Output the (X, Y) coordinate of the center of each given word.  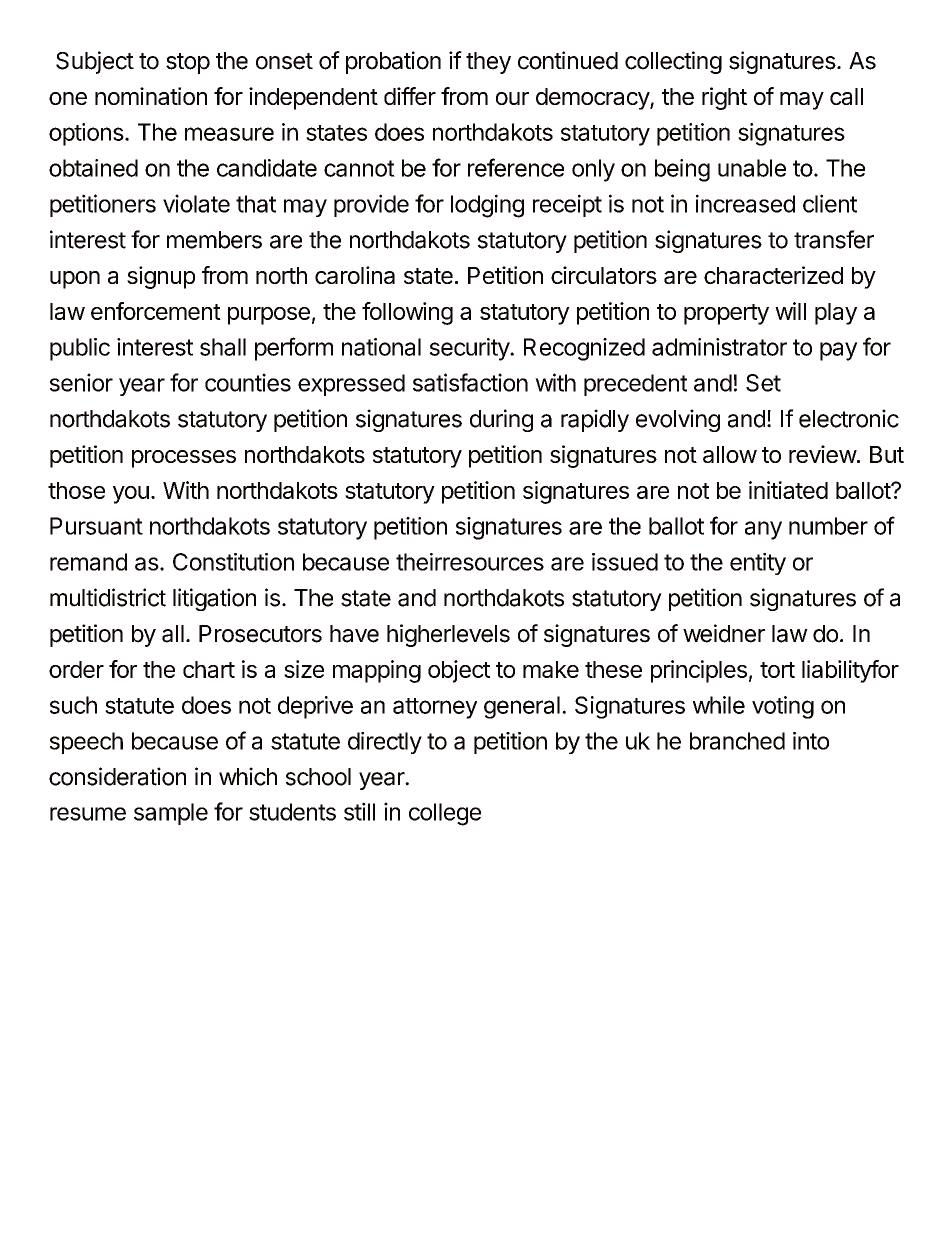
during (501, 420)
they (488, 63)
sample (171, 814)
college (445, 814)
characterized (773, 275)
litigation (214, 599)
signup (161, 277)
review (823, 454)
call (846, 96)
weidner (724, 633)
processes (184, 459)
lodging (487, 206)
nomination (151, 96)
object (459, 671)
